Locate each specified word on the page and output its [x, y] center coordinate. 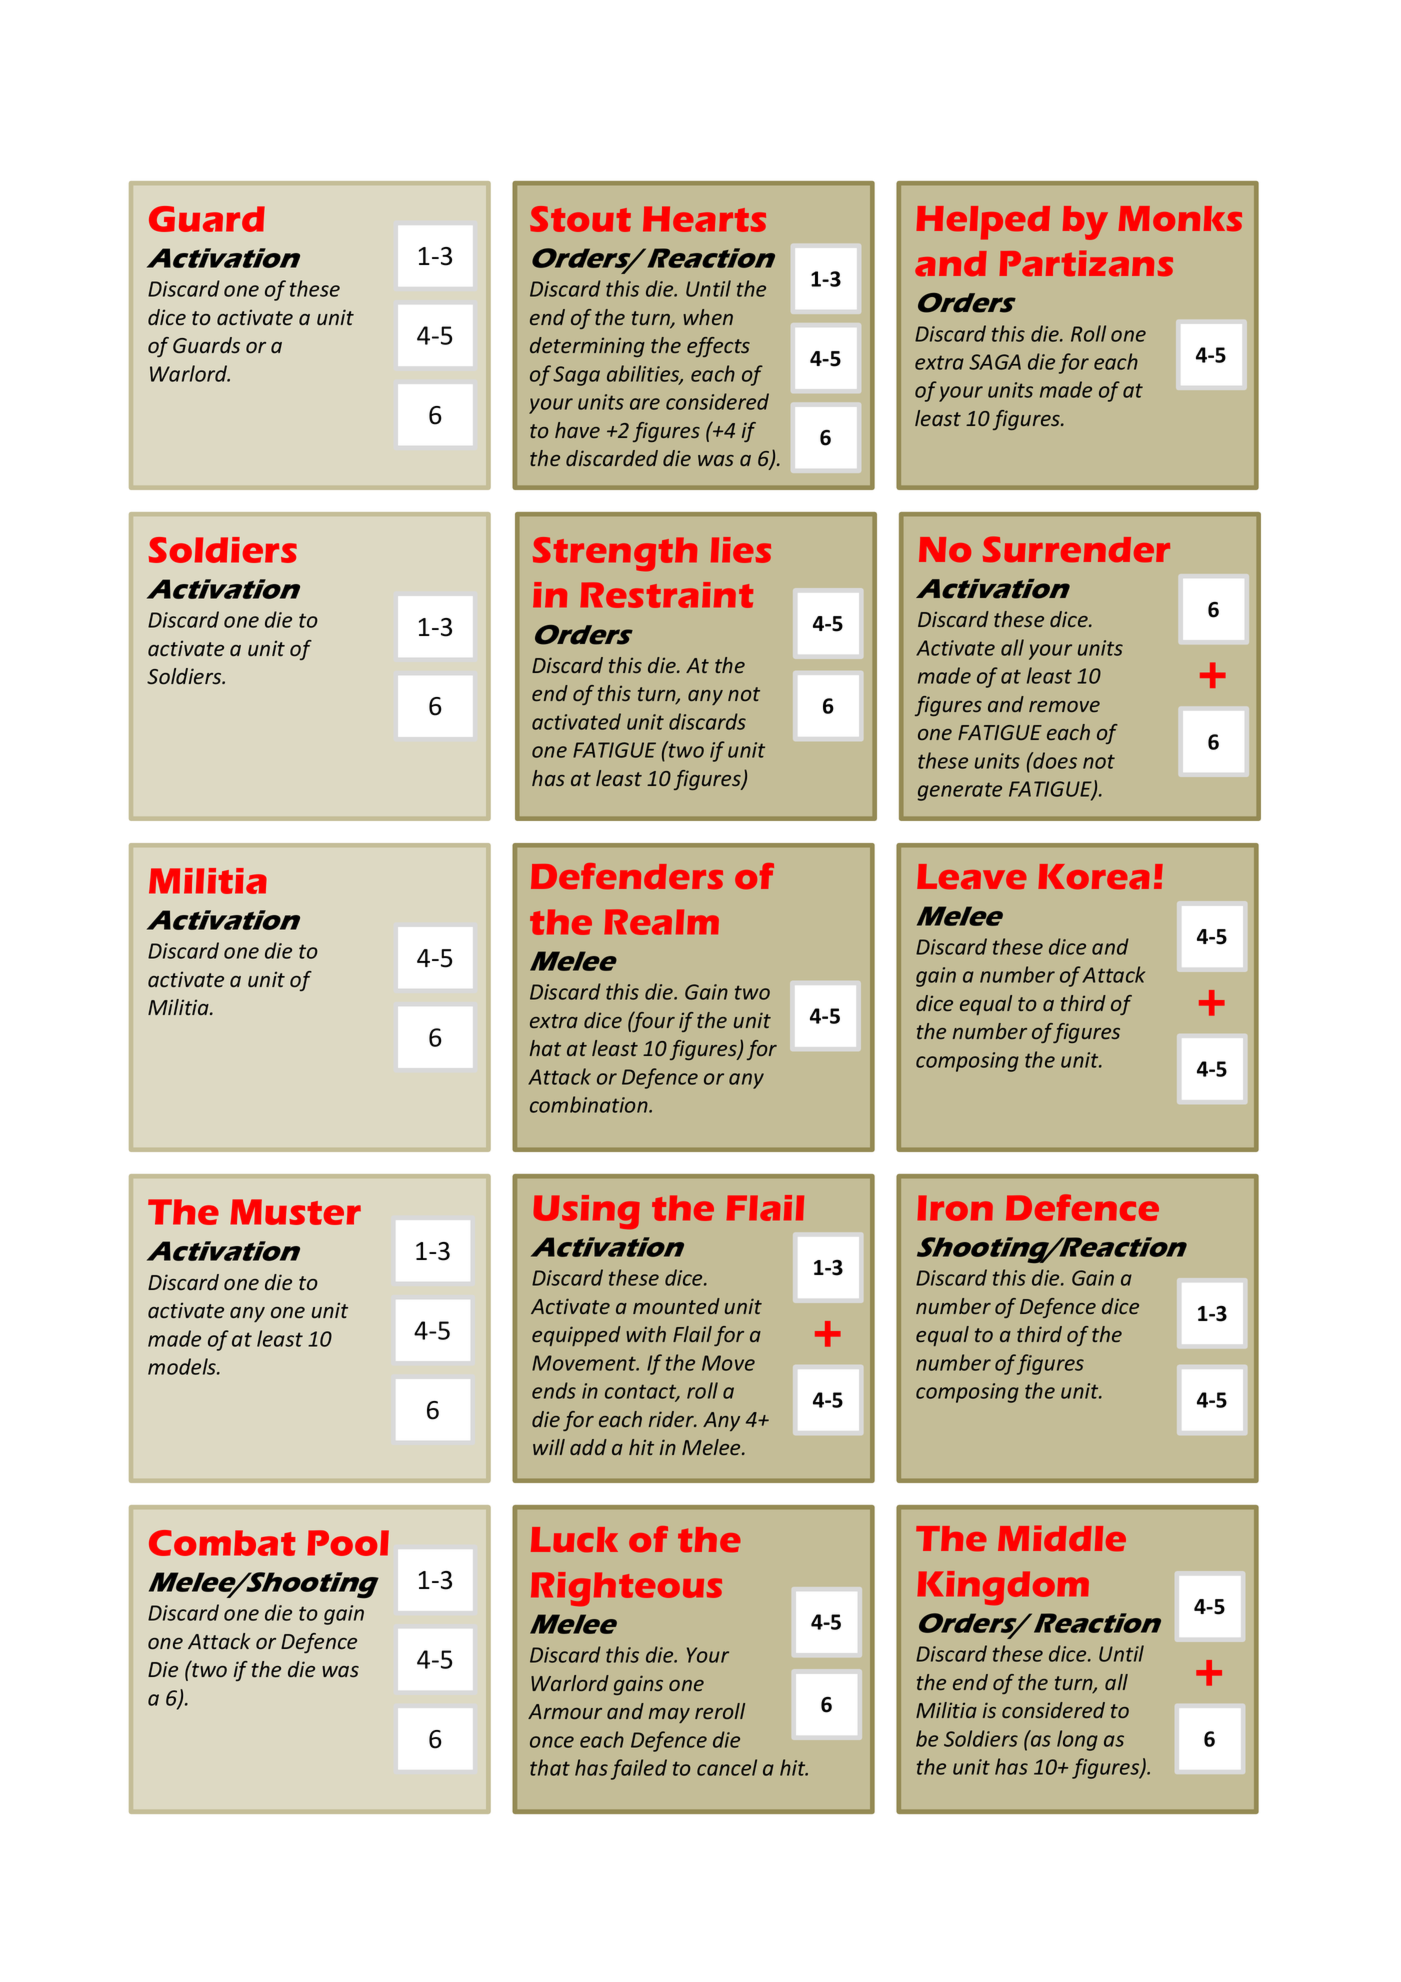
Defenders [627, 876]
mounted [676, 1306]
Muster [295, 1212]
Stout [580, 219]
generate [960, 791]
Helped [983, 223]
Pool [348, 1543]
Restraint [666, 595]
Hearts [704, 219]
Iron [955, 1208]
